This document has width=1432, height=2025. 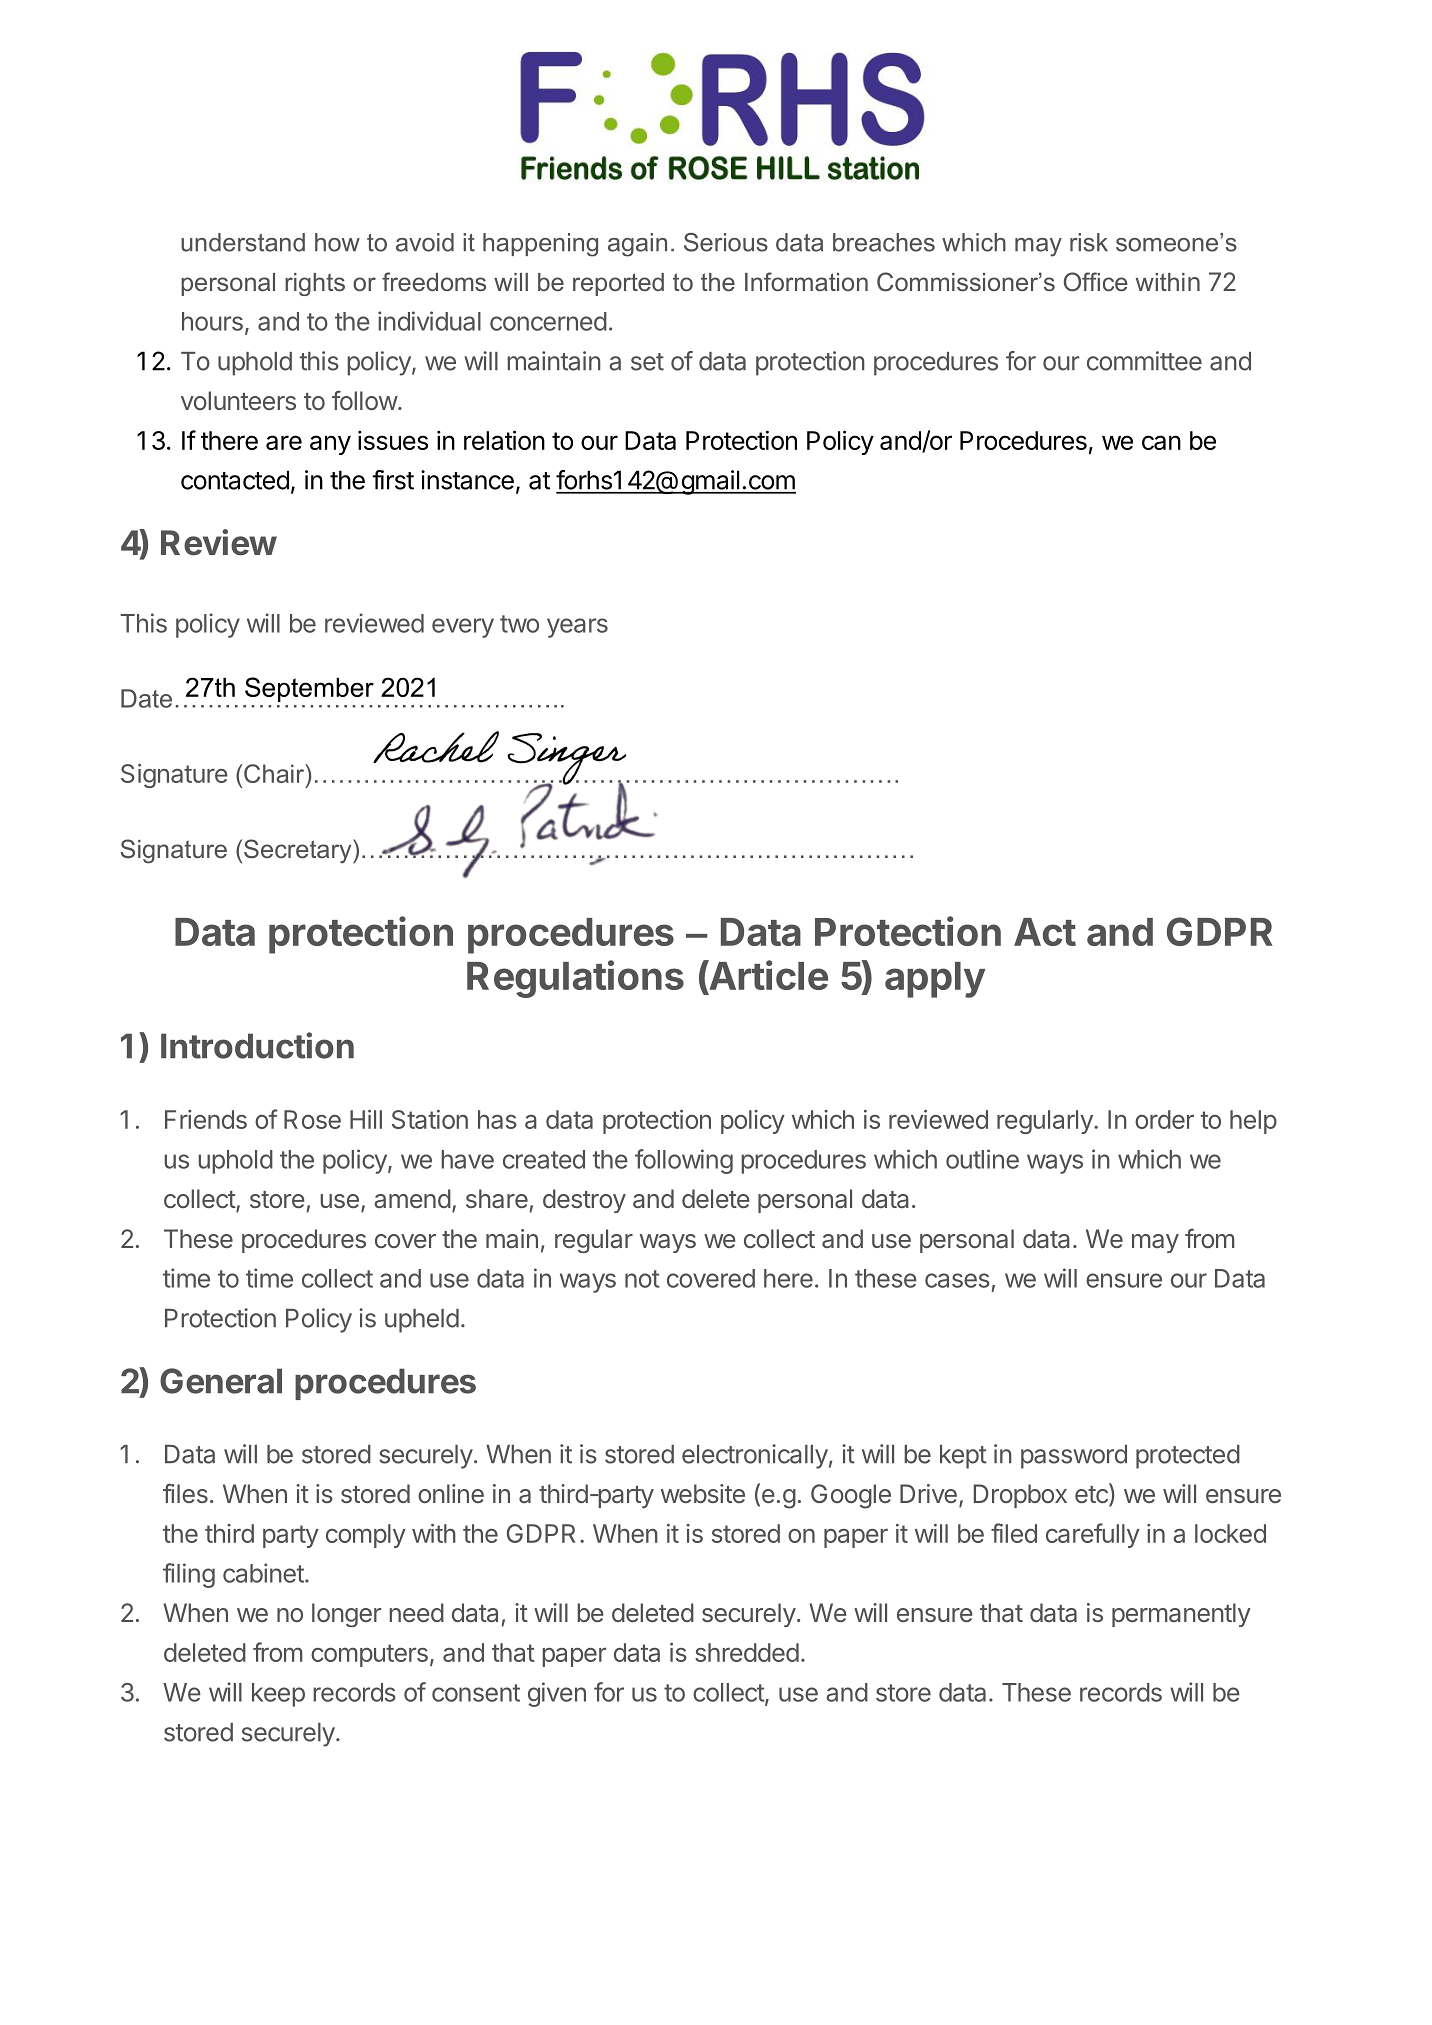 I want to click on shredded, so click(x=747, y=1652).
